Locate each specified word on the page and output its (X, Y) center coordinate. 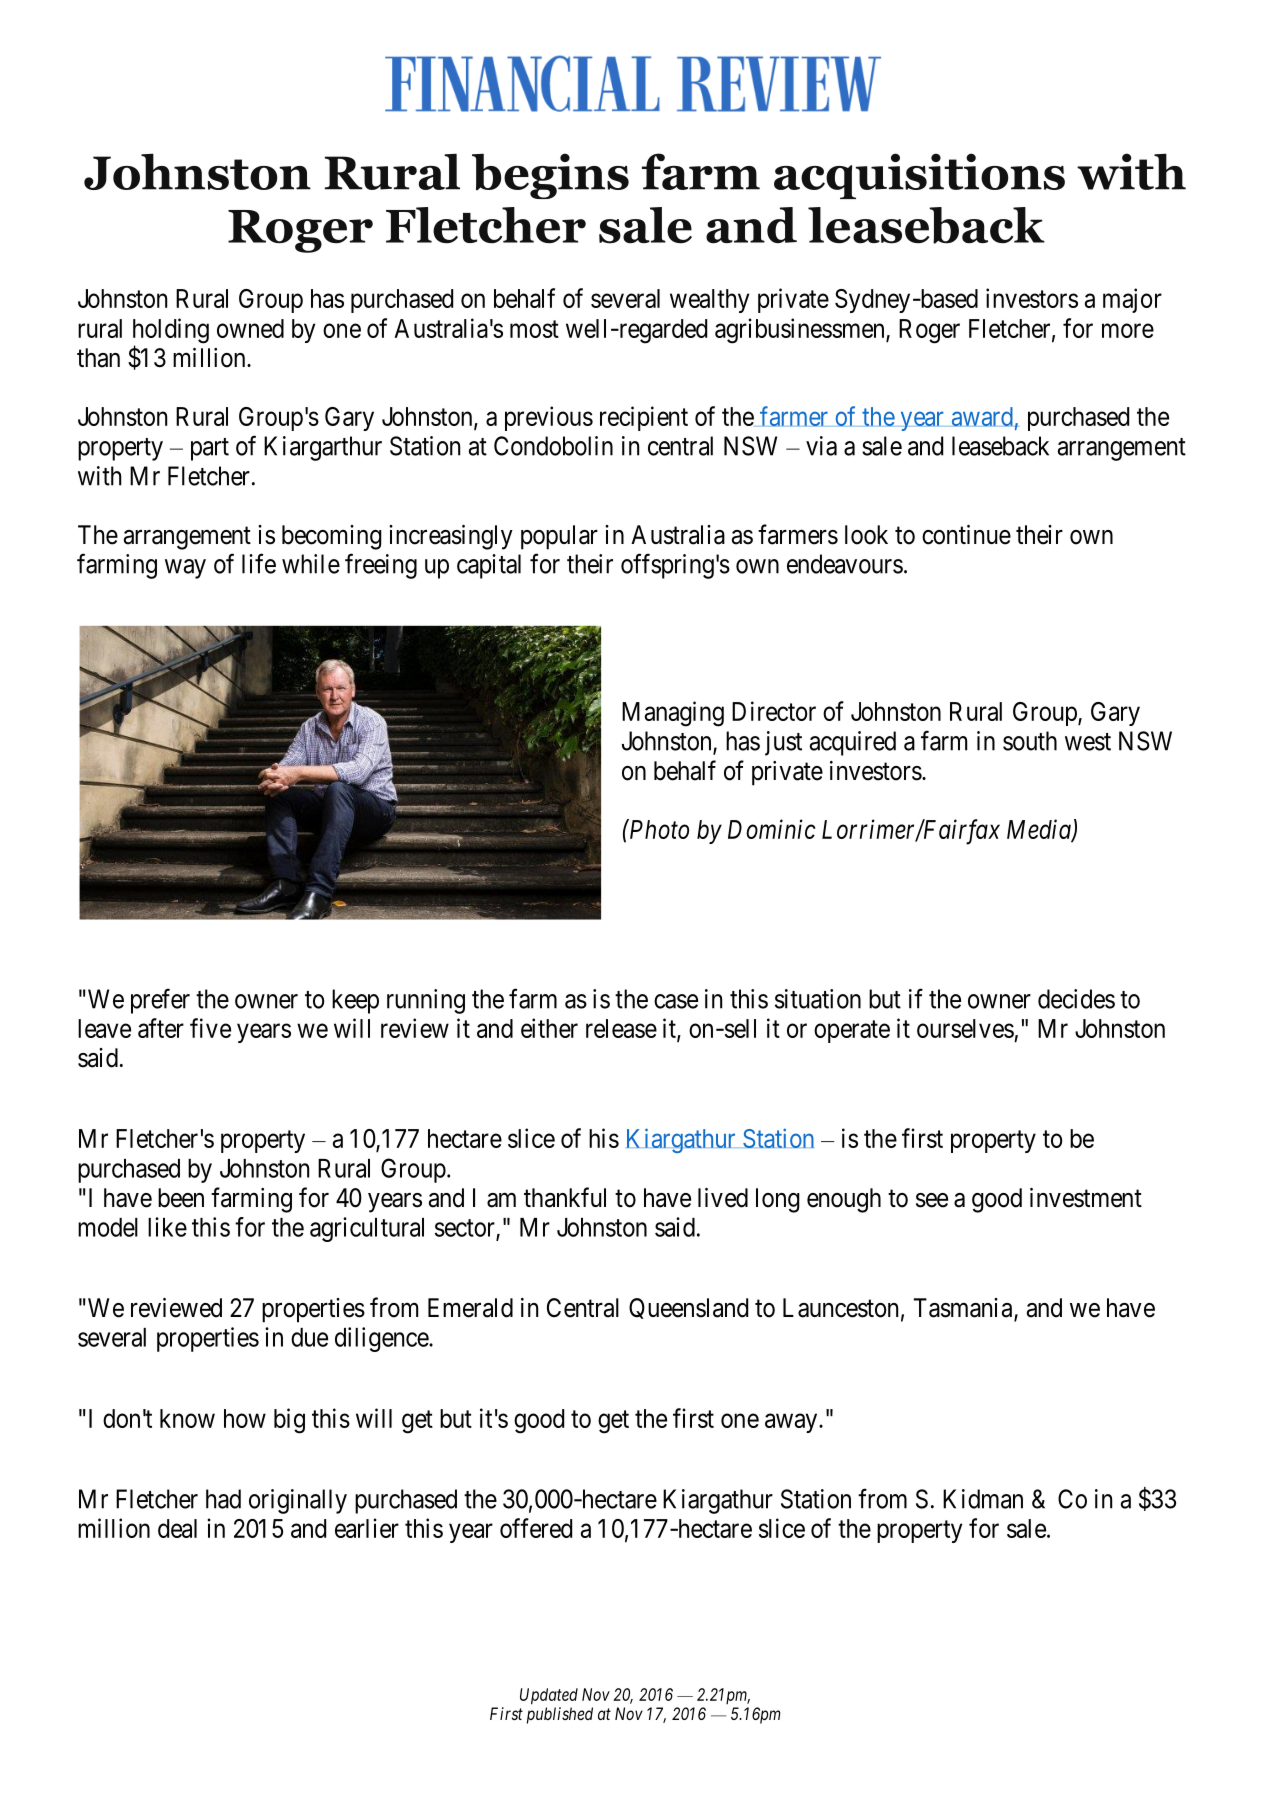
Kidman (983, 1499)
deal (177, 1528)
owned (250, 328)
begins (550, 176)
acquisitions (919, 176)
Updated (549, 1696)
